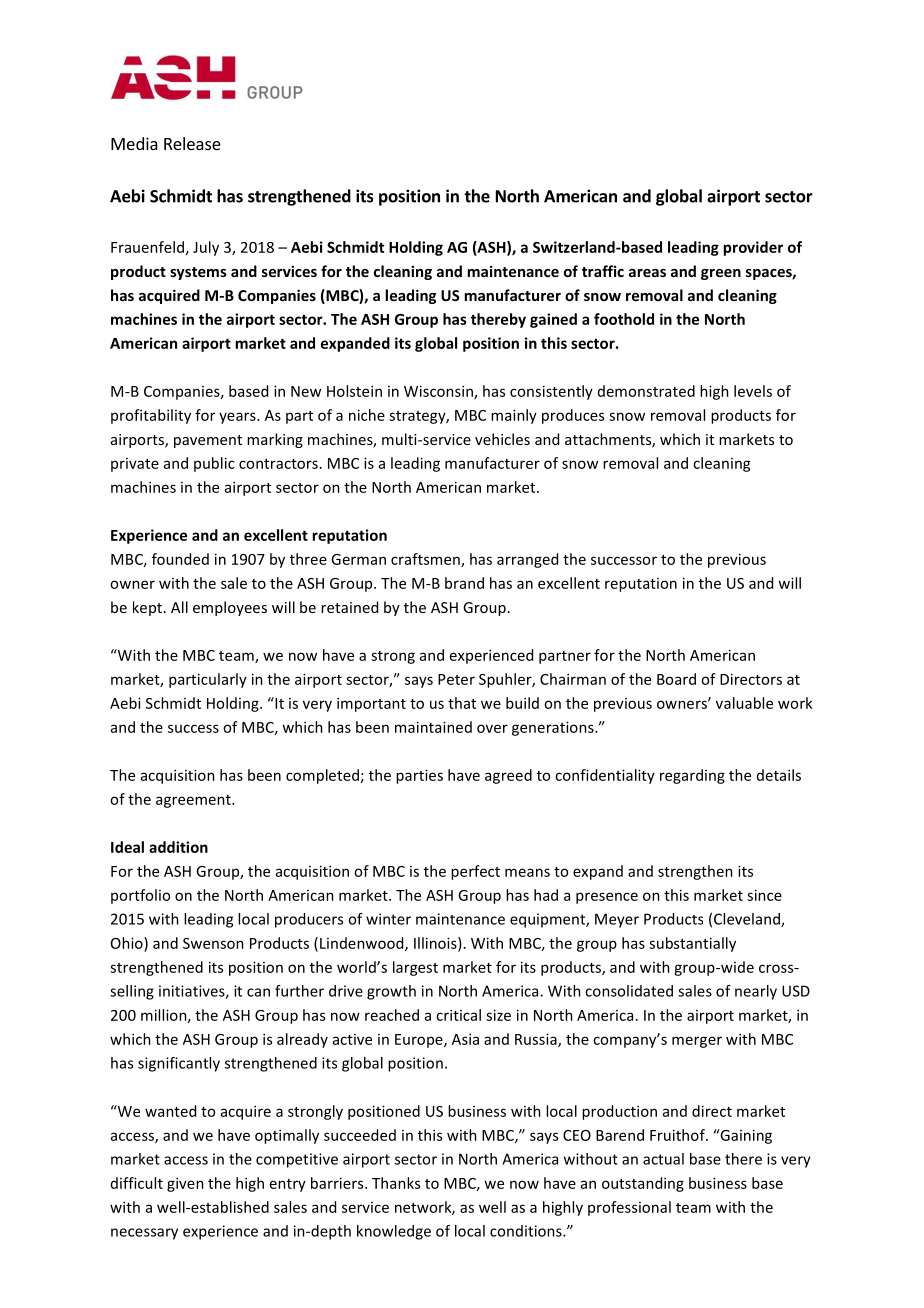 The image size is (924, 1308). Describe the element at coordinates (180, 559) in the screenshot. I see `founded` at that location.
